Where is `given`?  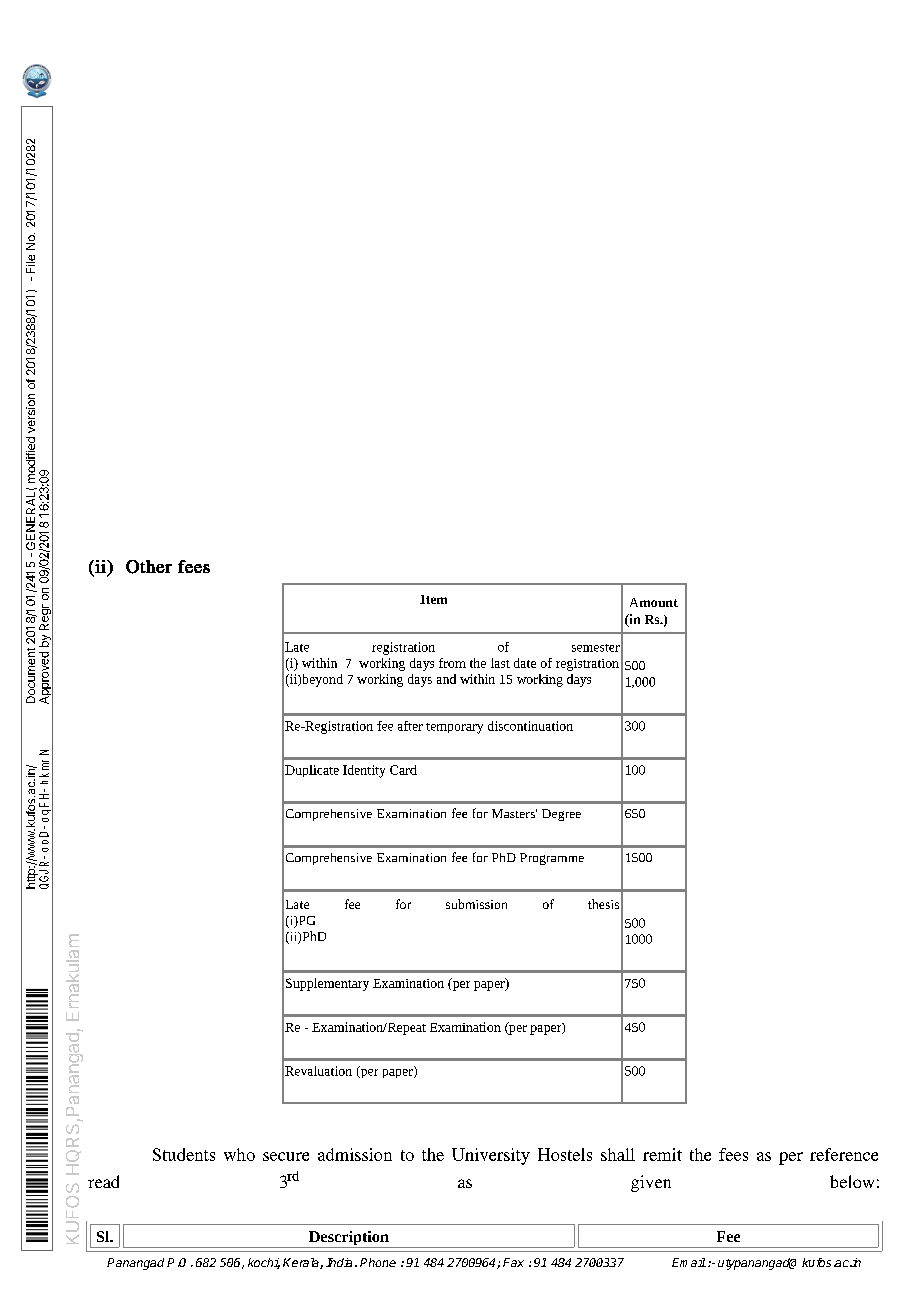 given is located at coordinates (651, 1183).
